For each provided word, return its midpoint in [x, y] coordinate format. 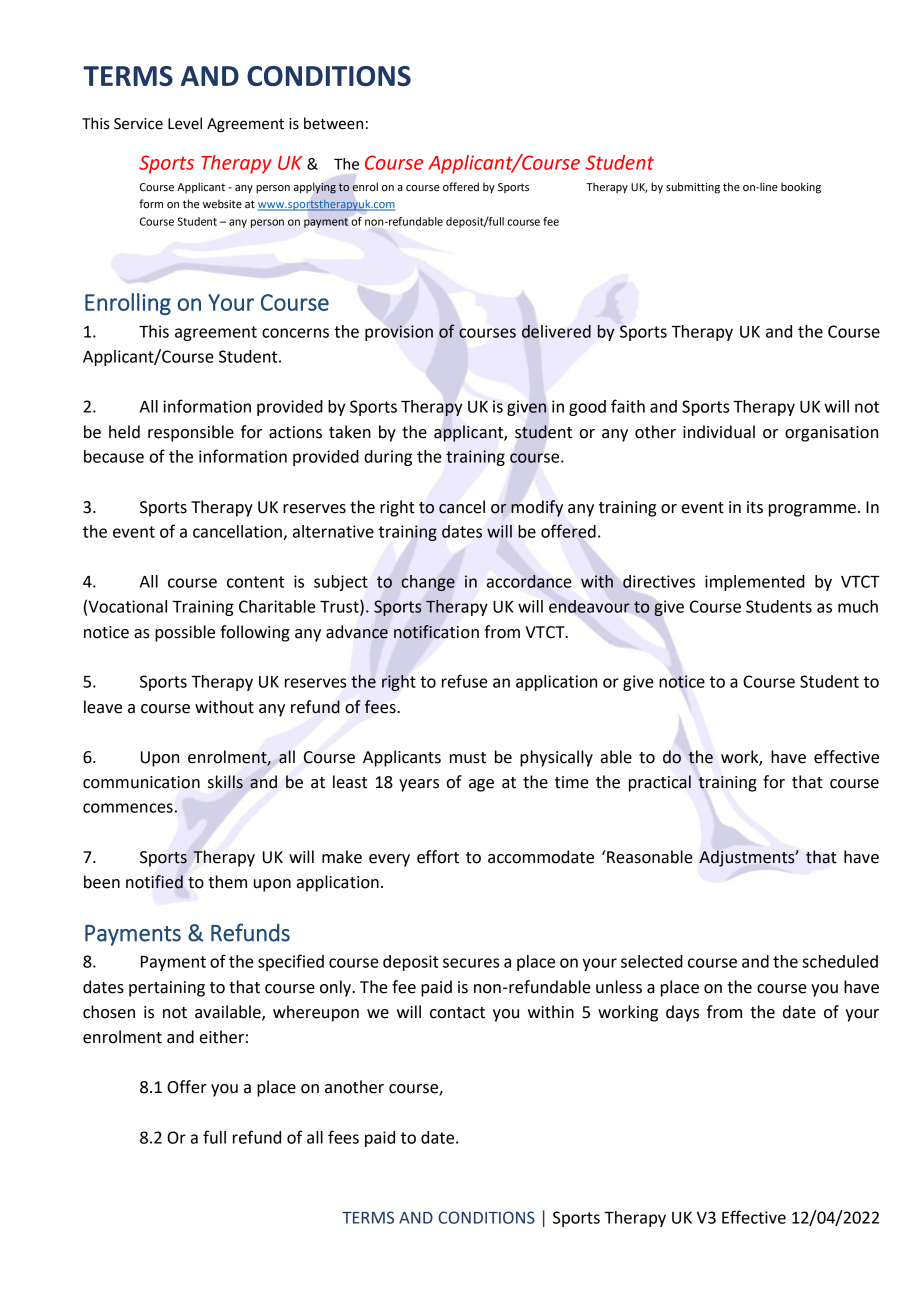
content [255, 582]
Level [185, 123]
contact [457, 1013]
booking [801, 188]
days [682, 1013]
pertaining [167, 989]
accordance [529, 581]
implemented [755, 583]
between [333, 123]
